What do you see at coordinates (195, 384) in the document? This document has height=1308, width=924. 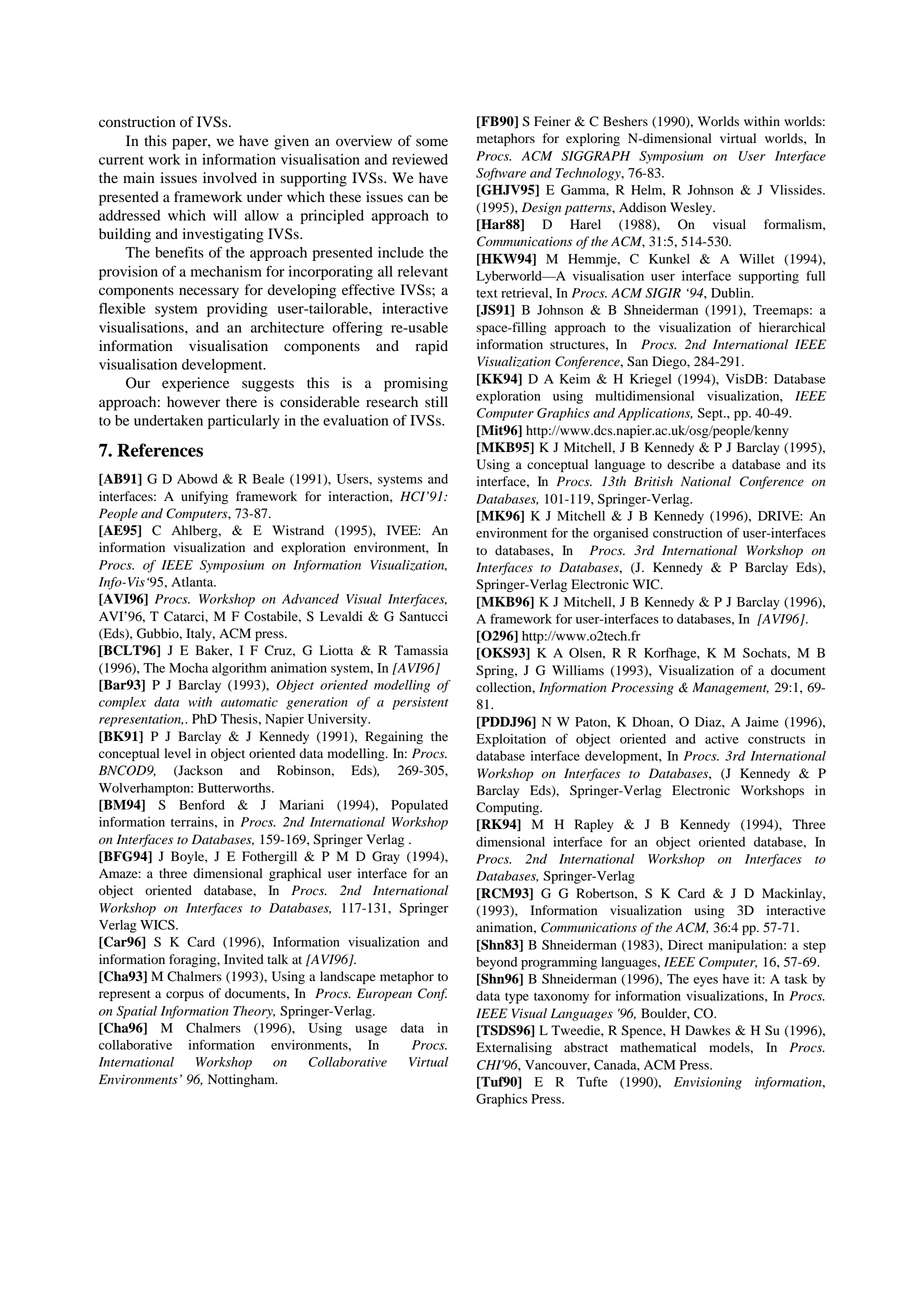 I see `experience` at bounding box center [195, 384].
